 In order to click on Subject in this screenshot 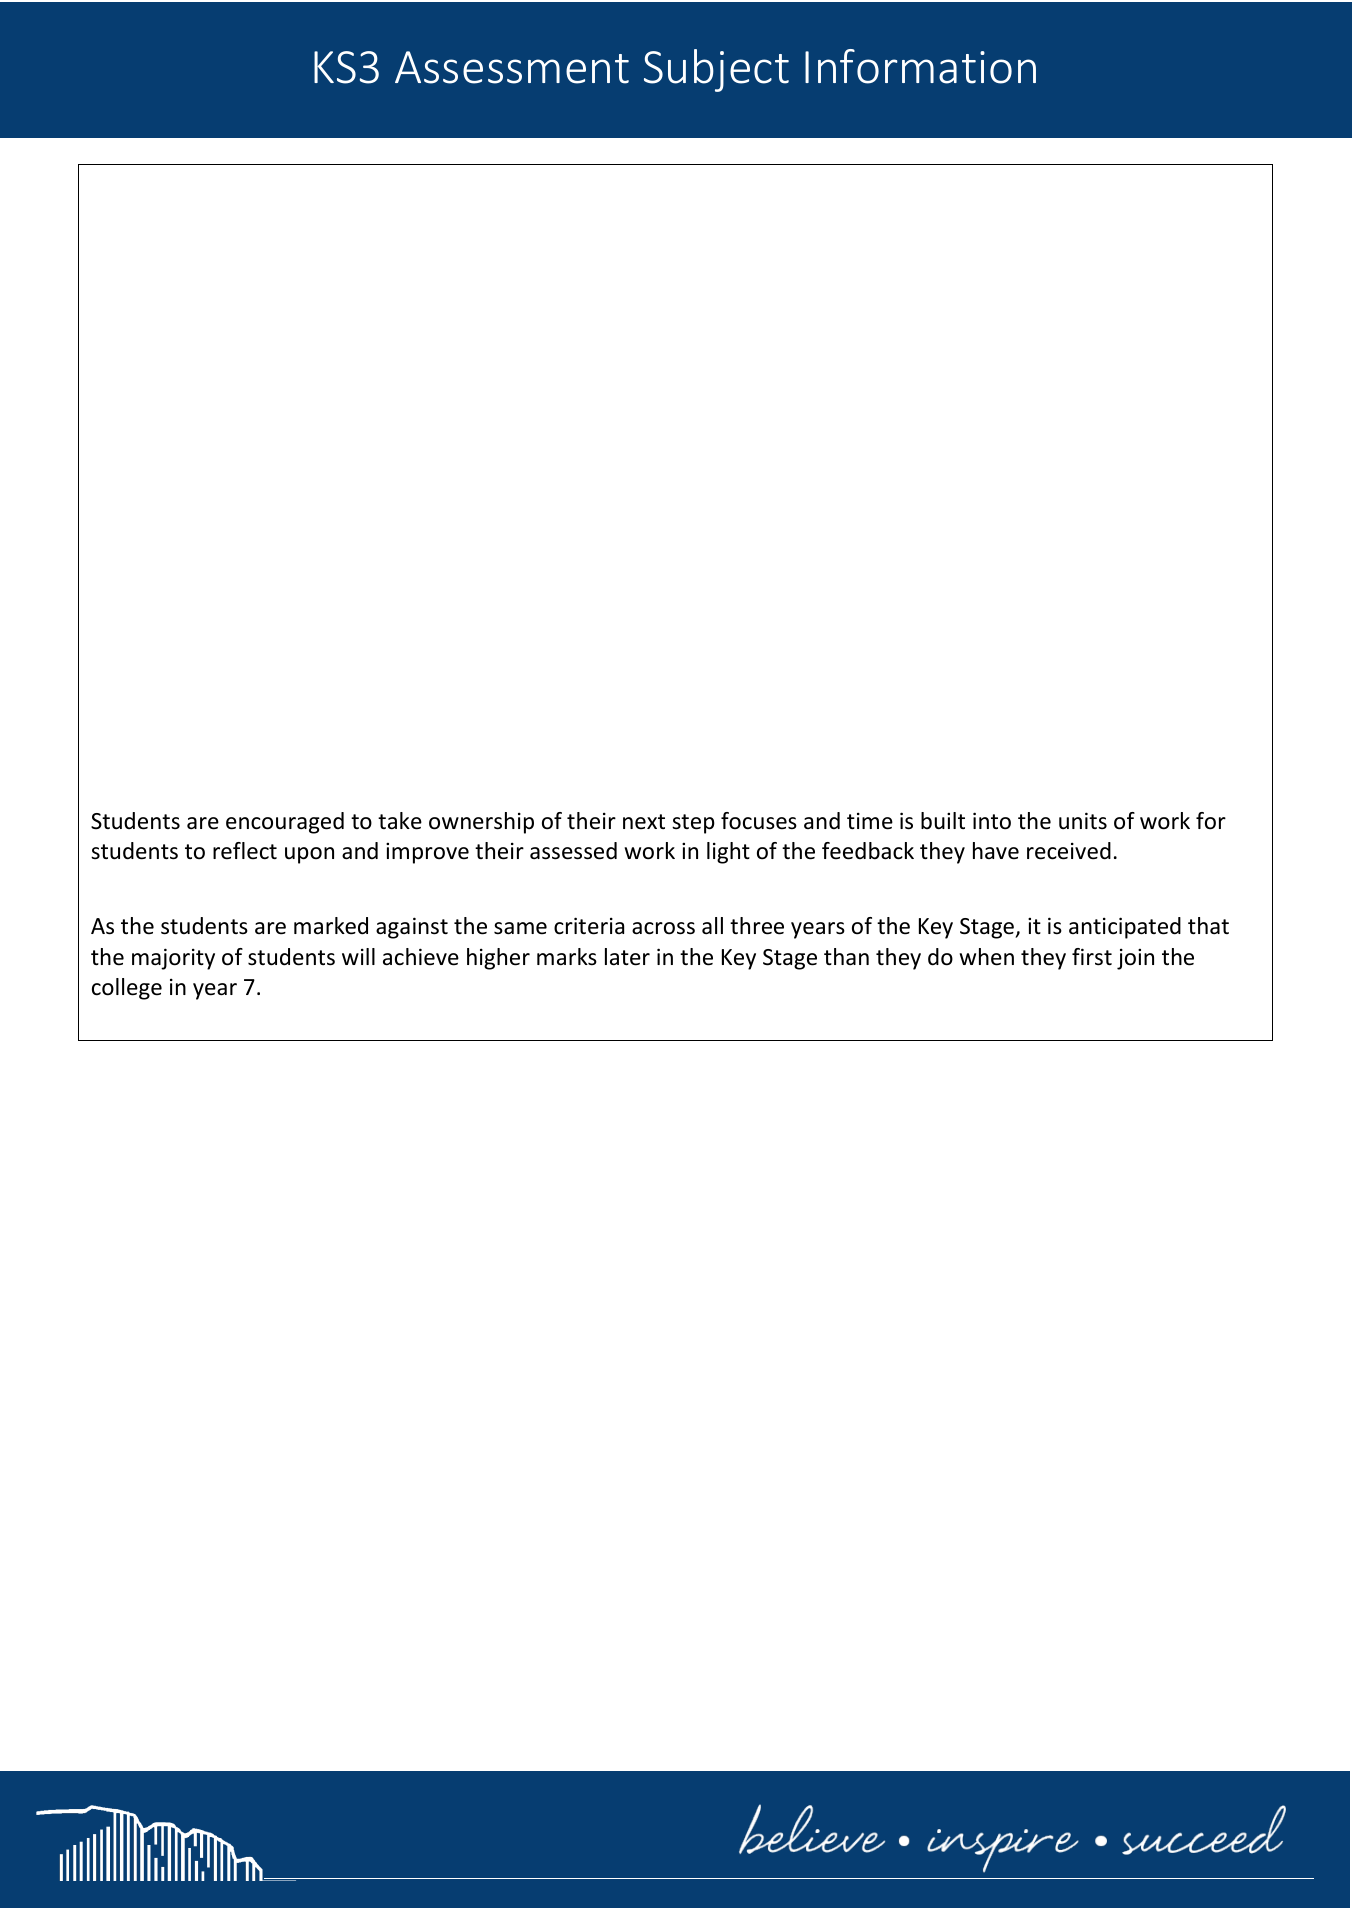, I will do `click(716, 70)`.
